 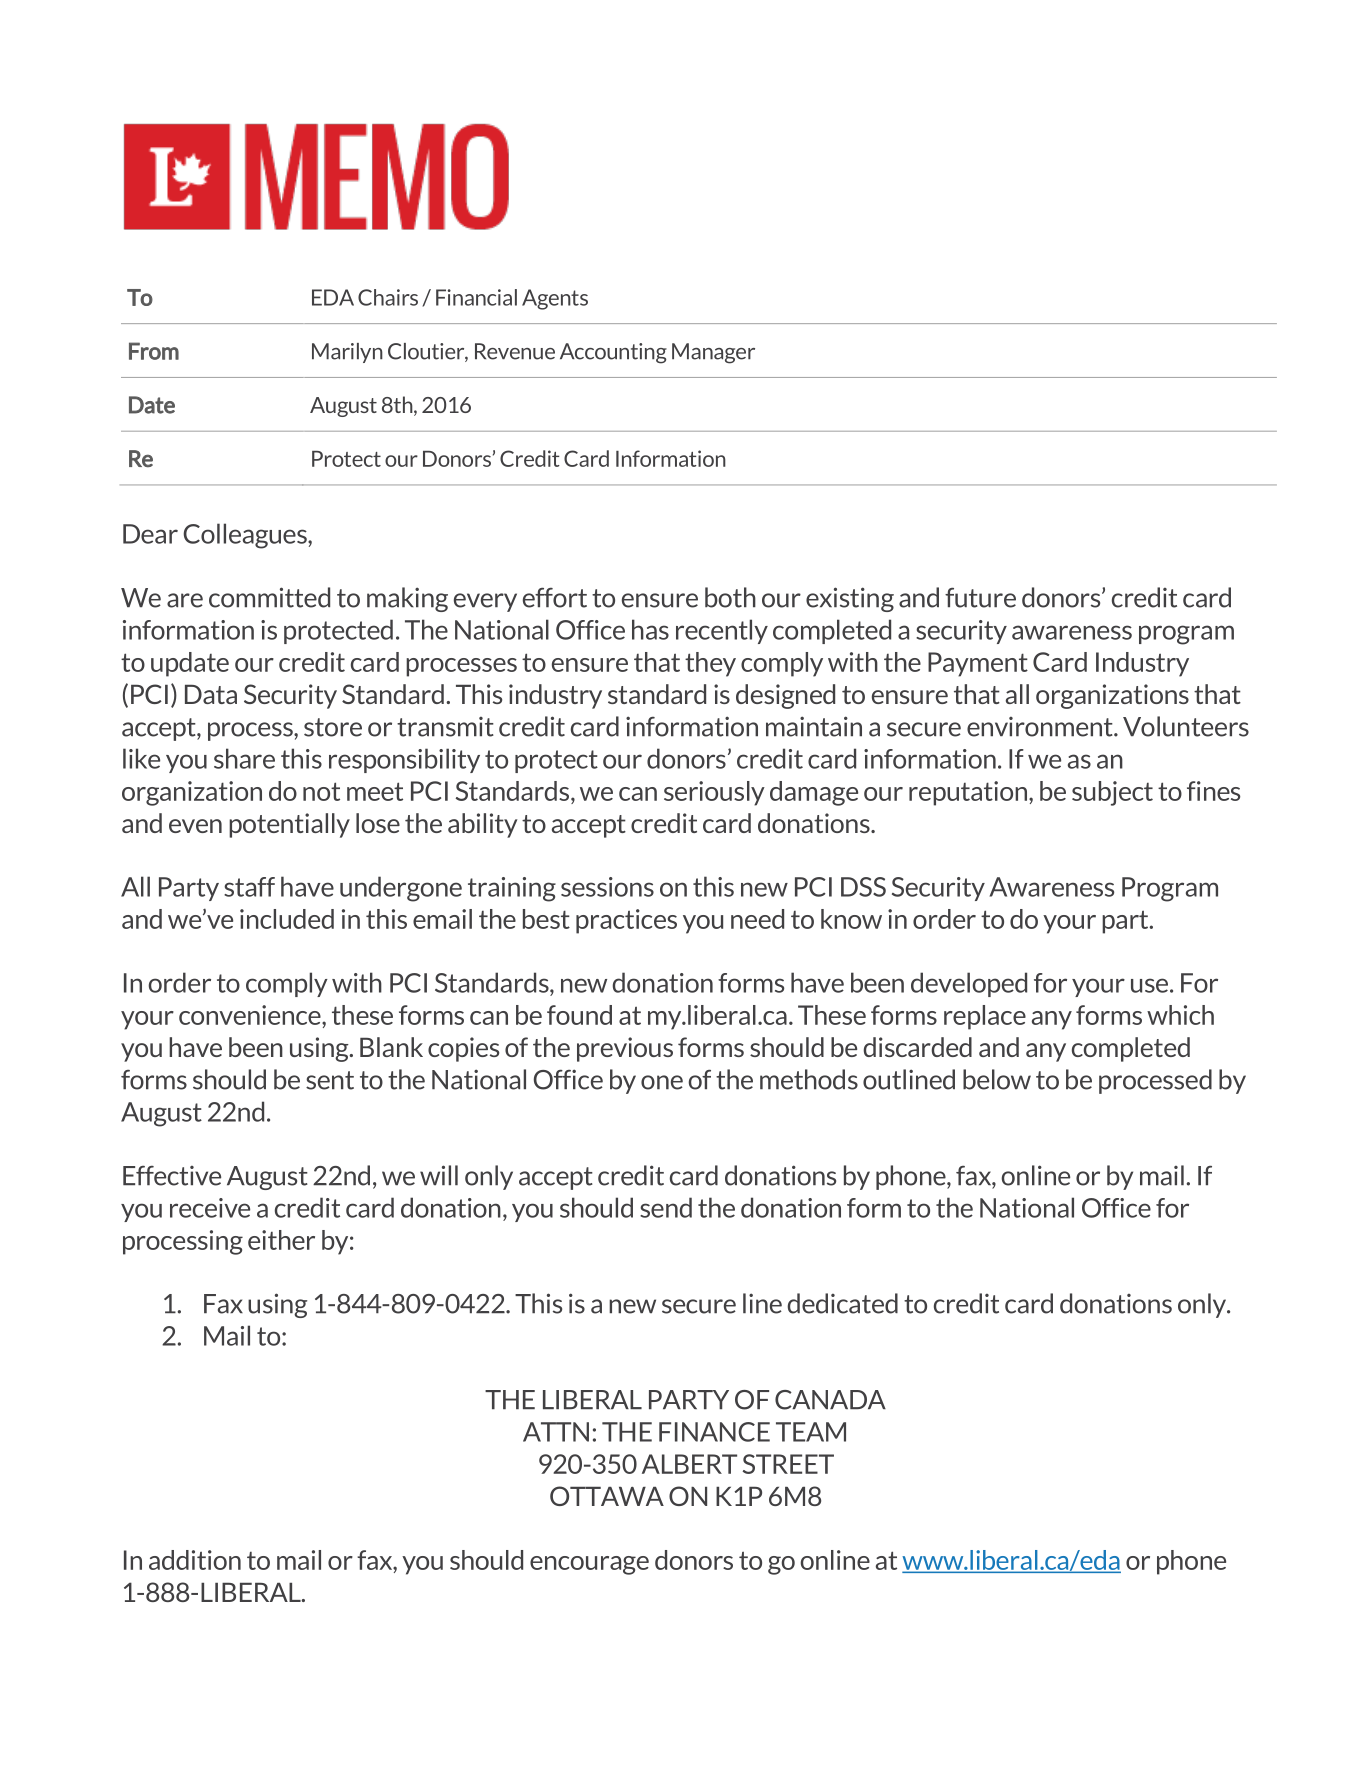 What do you see at coordinates (626, 921) in the screenshot?
I see `practices` at bounding box center [626, 921].
